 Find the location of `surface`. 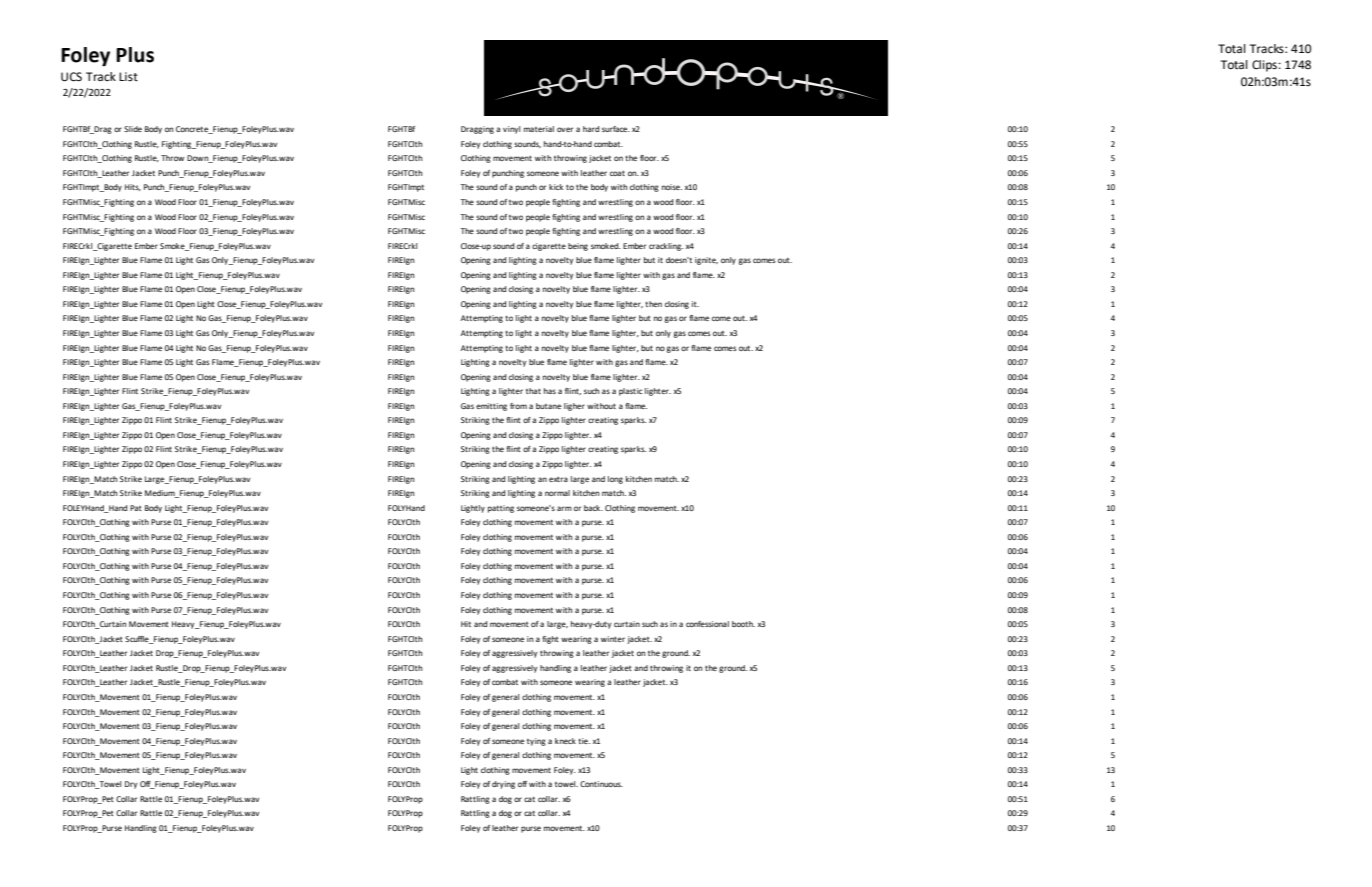

surface is located at coordinates (616, 129).
